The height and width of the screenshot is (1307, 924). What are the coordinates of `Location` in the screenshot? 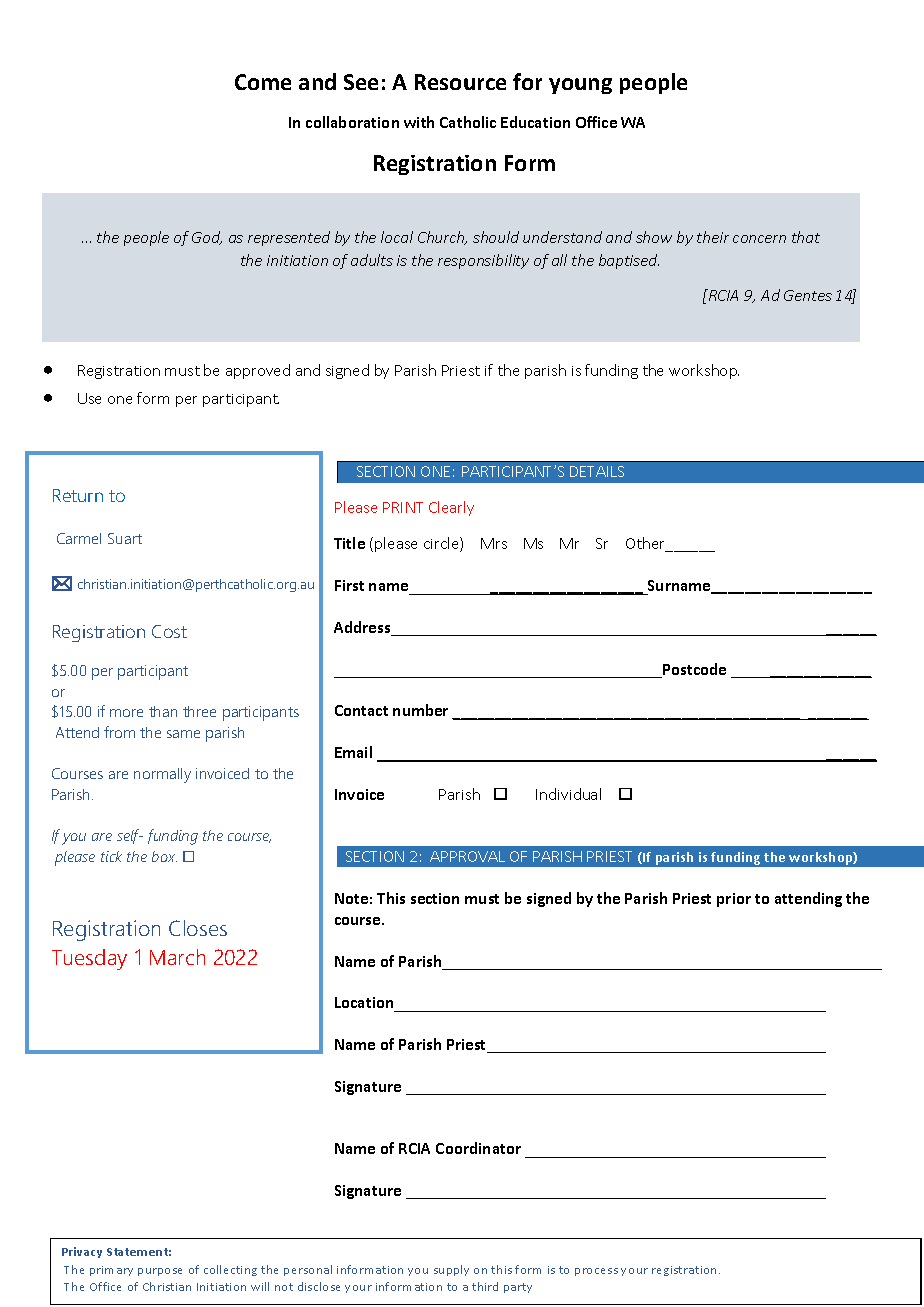 It's located at (364, 1002).
